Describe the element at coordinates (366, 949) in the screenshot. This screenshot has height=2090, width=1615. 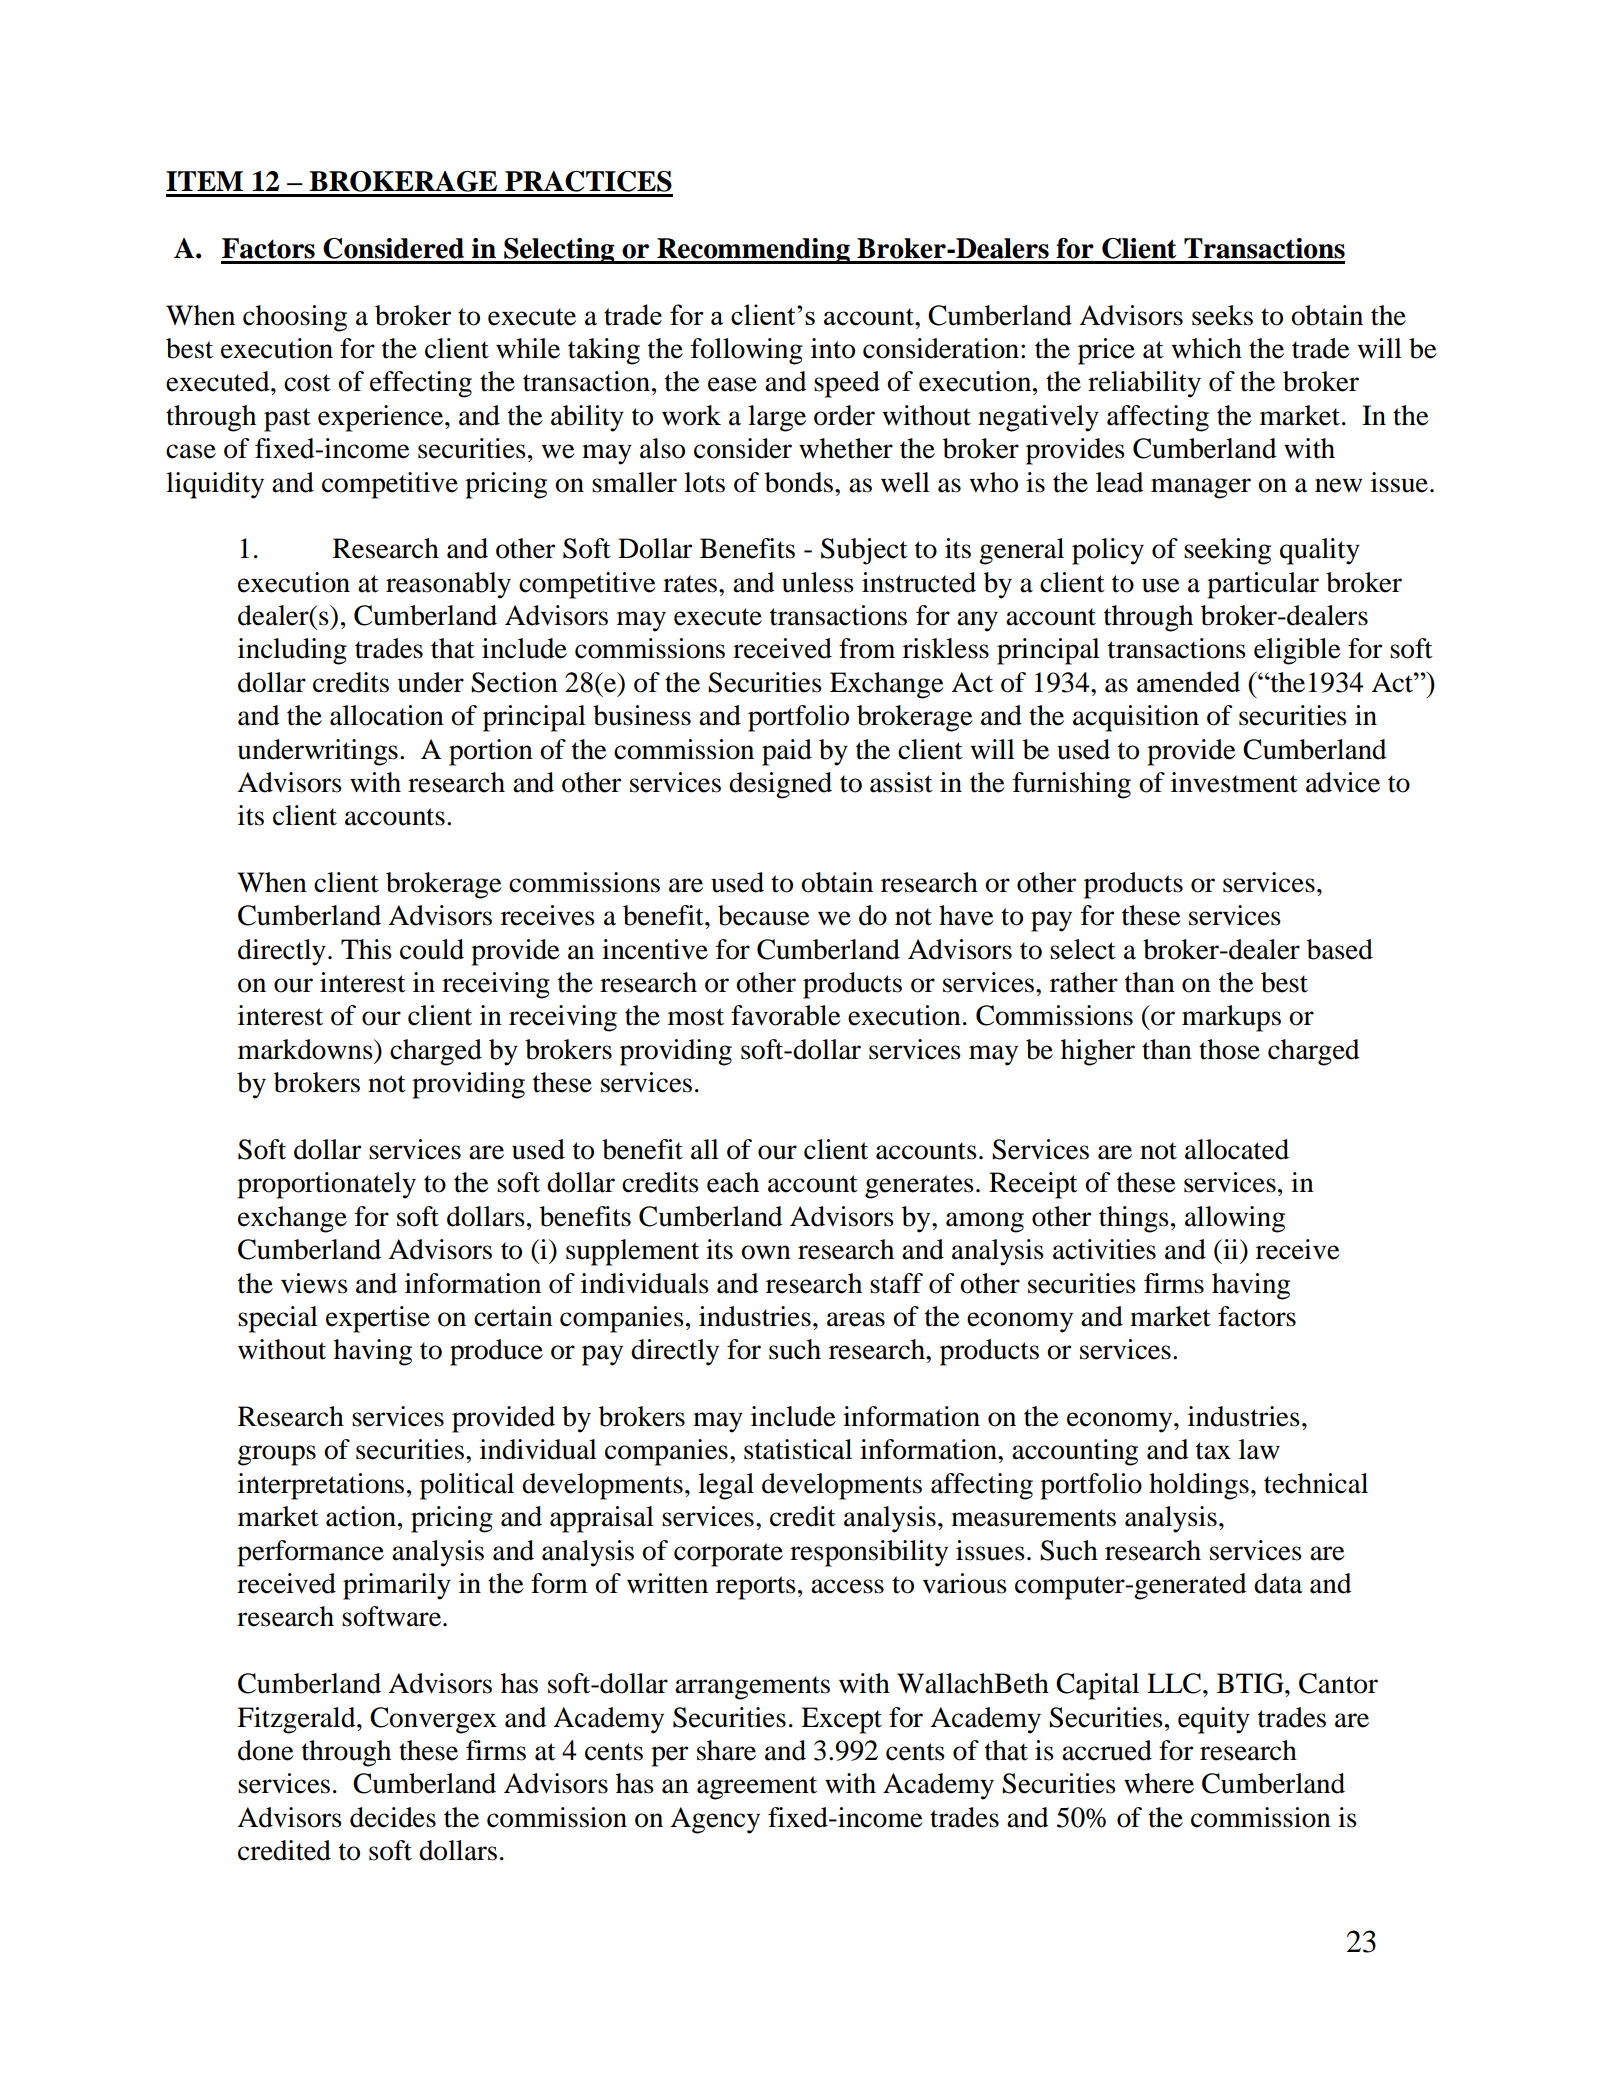
I see `This` at that location.
